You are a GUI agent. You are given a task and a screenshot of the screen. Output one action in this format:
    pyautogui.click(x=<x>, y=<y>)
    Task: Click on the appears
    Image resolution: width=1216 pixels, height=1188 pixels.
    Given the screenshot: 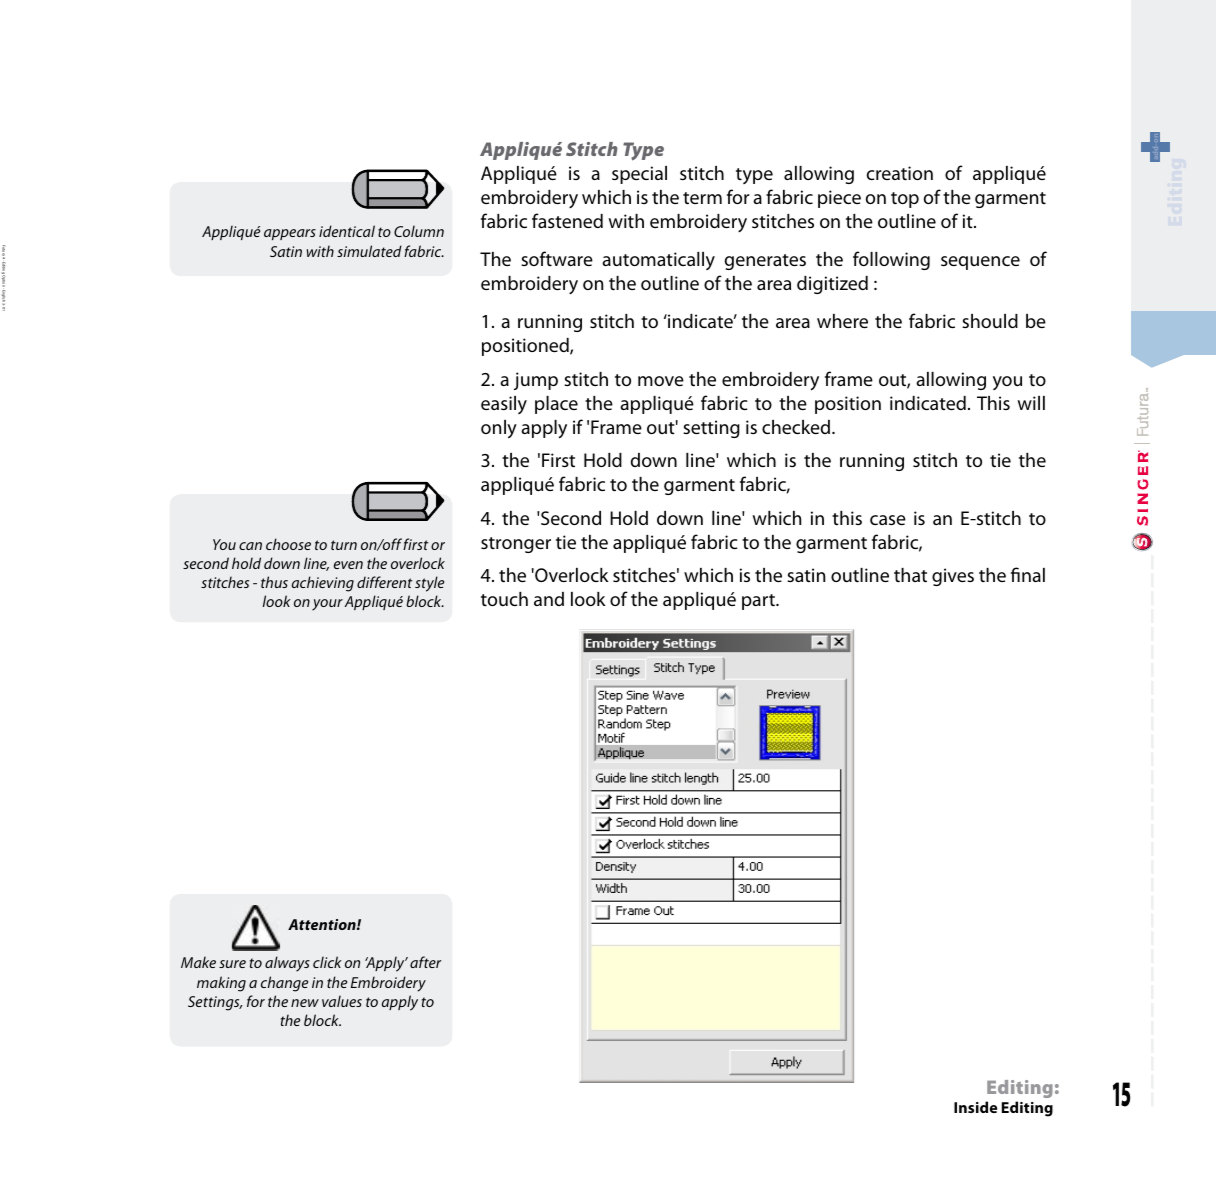 What is the action you would take?
    pyautogui.click(x=290, y=234)
